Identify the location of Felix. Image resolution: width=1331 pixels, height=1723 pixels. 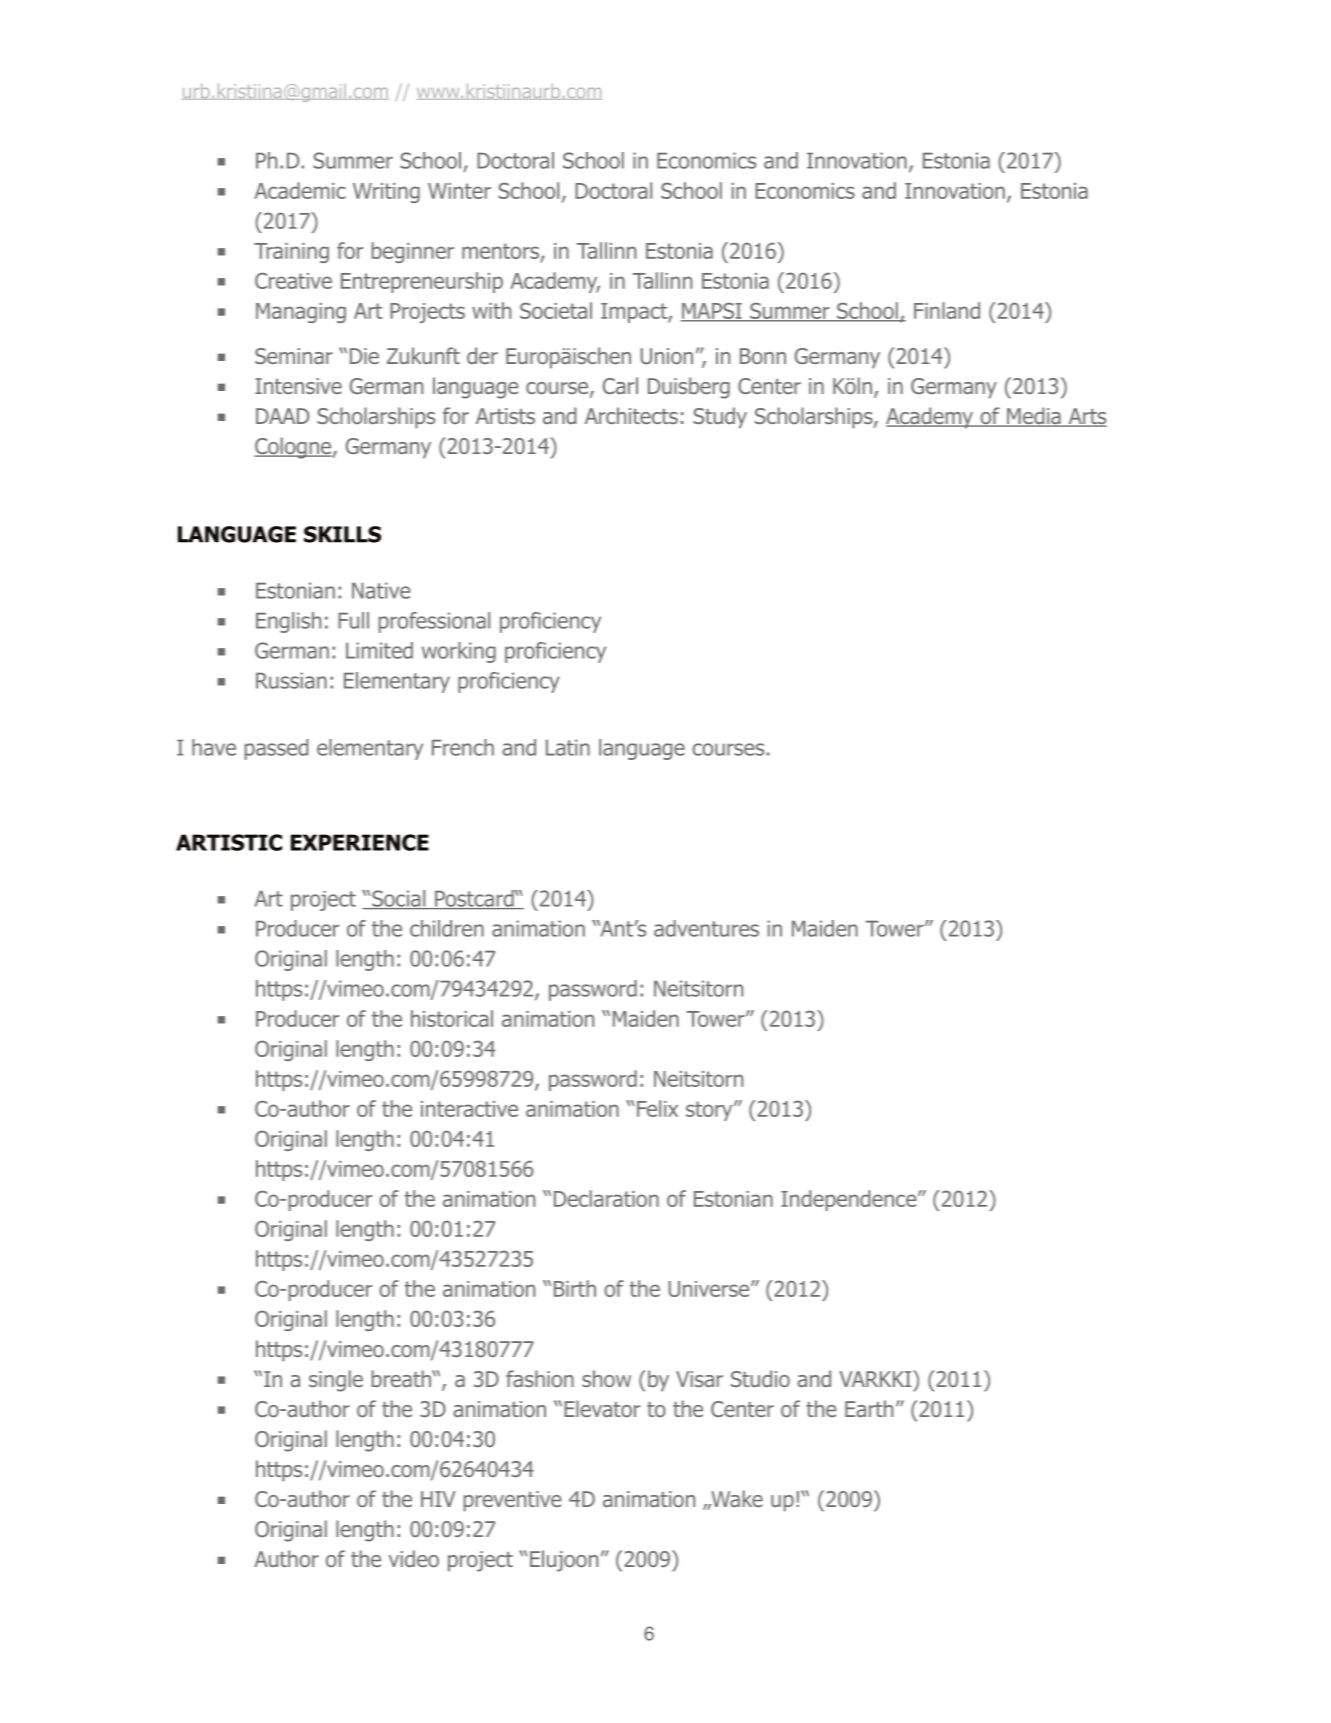
(657, 1108).
